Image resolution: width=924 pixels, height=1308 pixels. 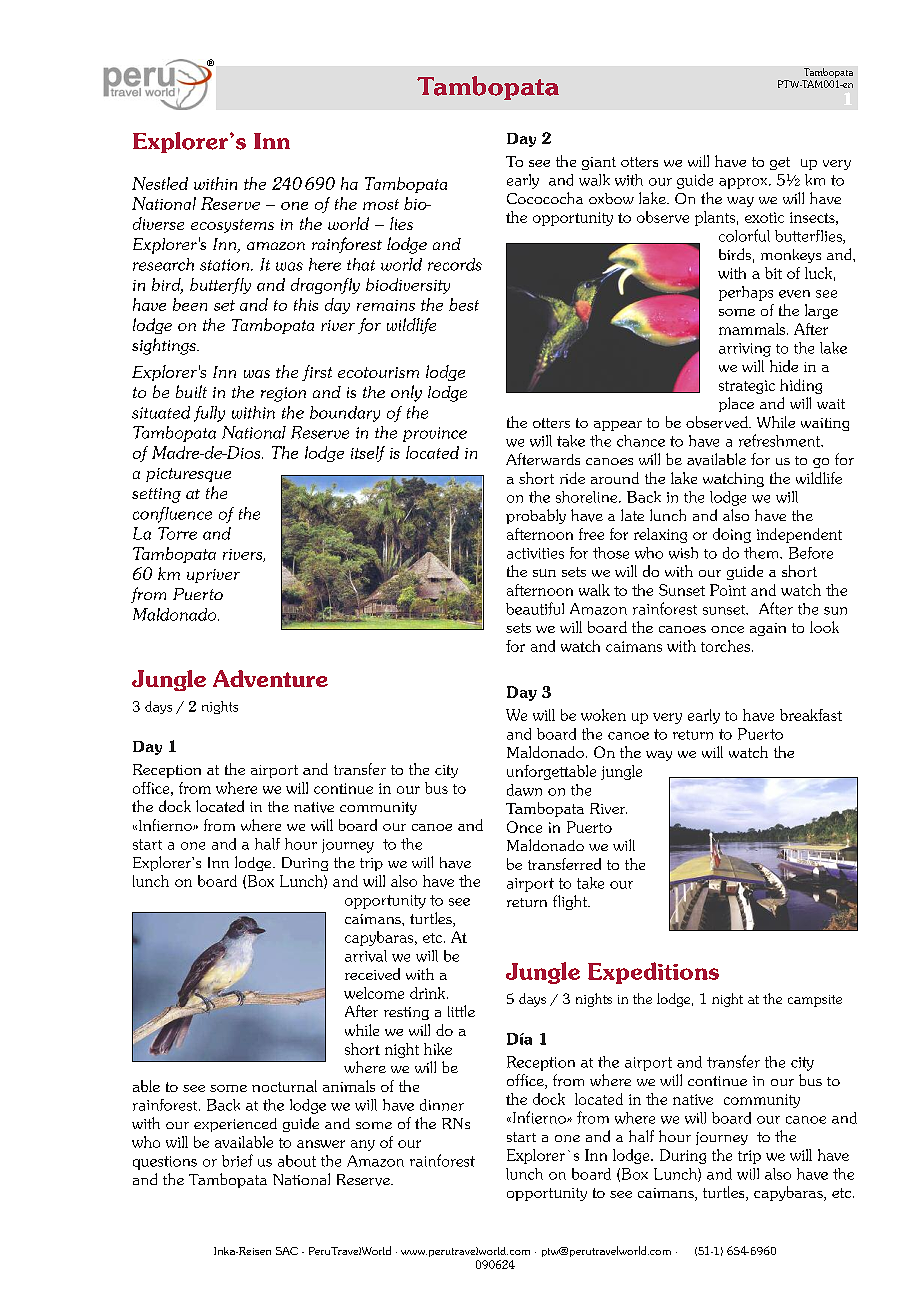 I want to click on Nestled, so click(x=160, y=183).
